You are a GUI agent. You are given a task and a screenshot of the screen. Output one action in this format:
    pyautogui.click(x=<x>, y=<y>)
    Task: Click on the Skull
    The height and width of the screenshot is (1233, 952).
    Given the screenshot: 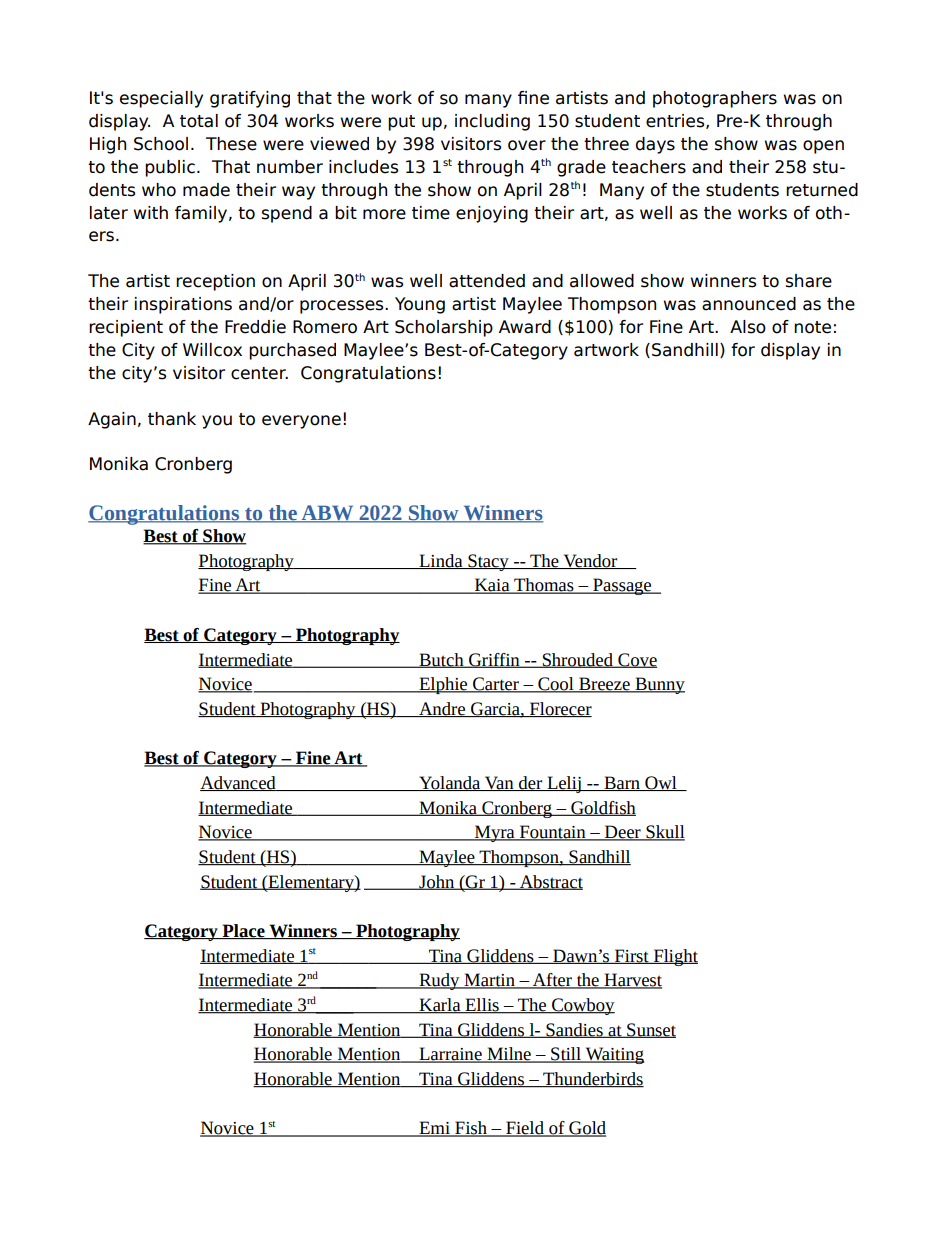 What is the action you would take?
    pyautogui.click(x=664, y=833)
